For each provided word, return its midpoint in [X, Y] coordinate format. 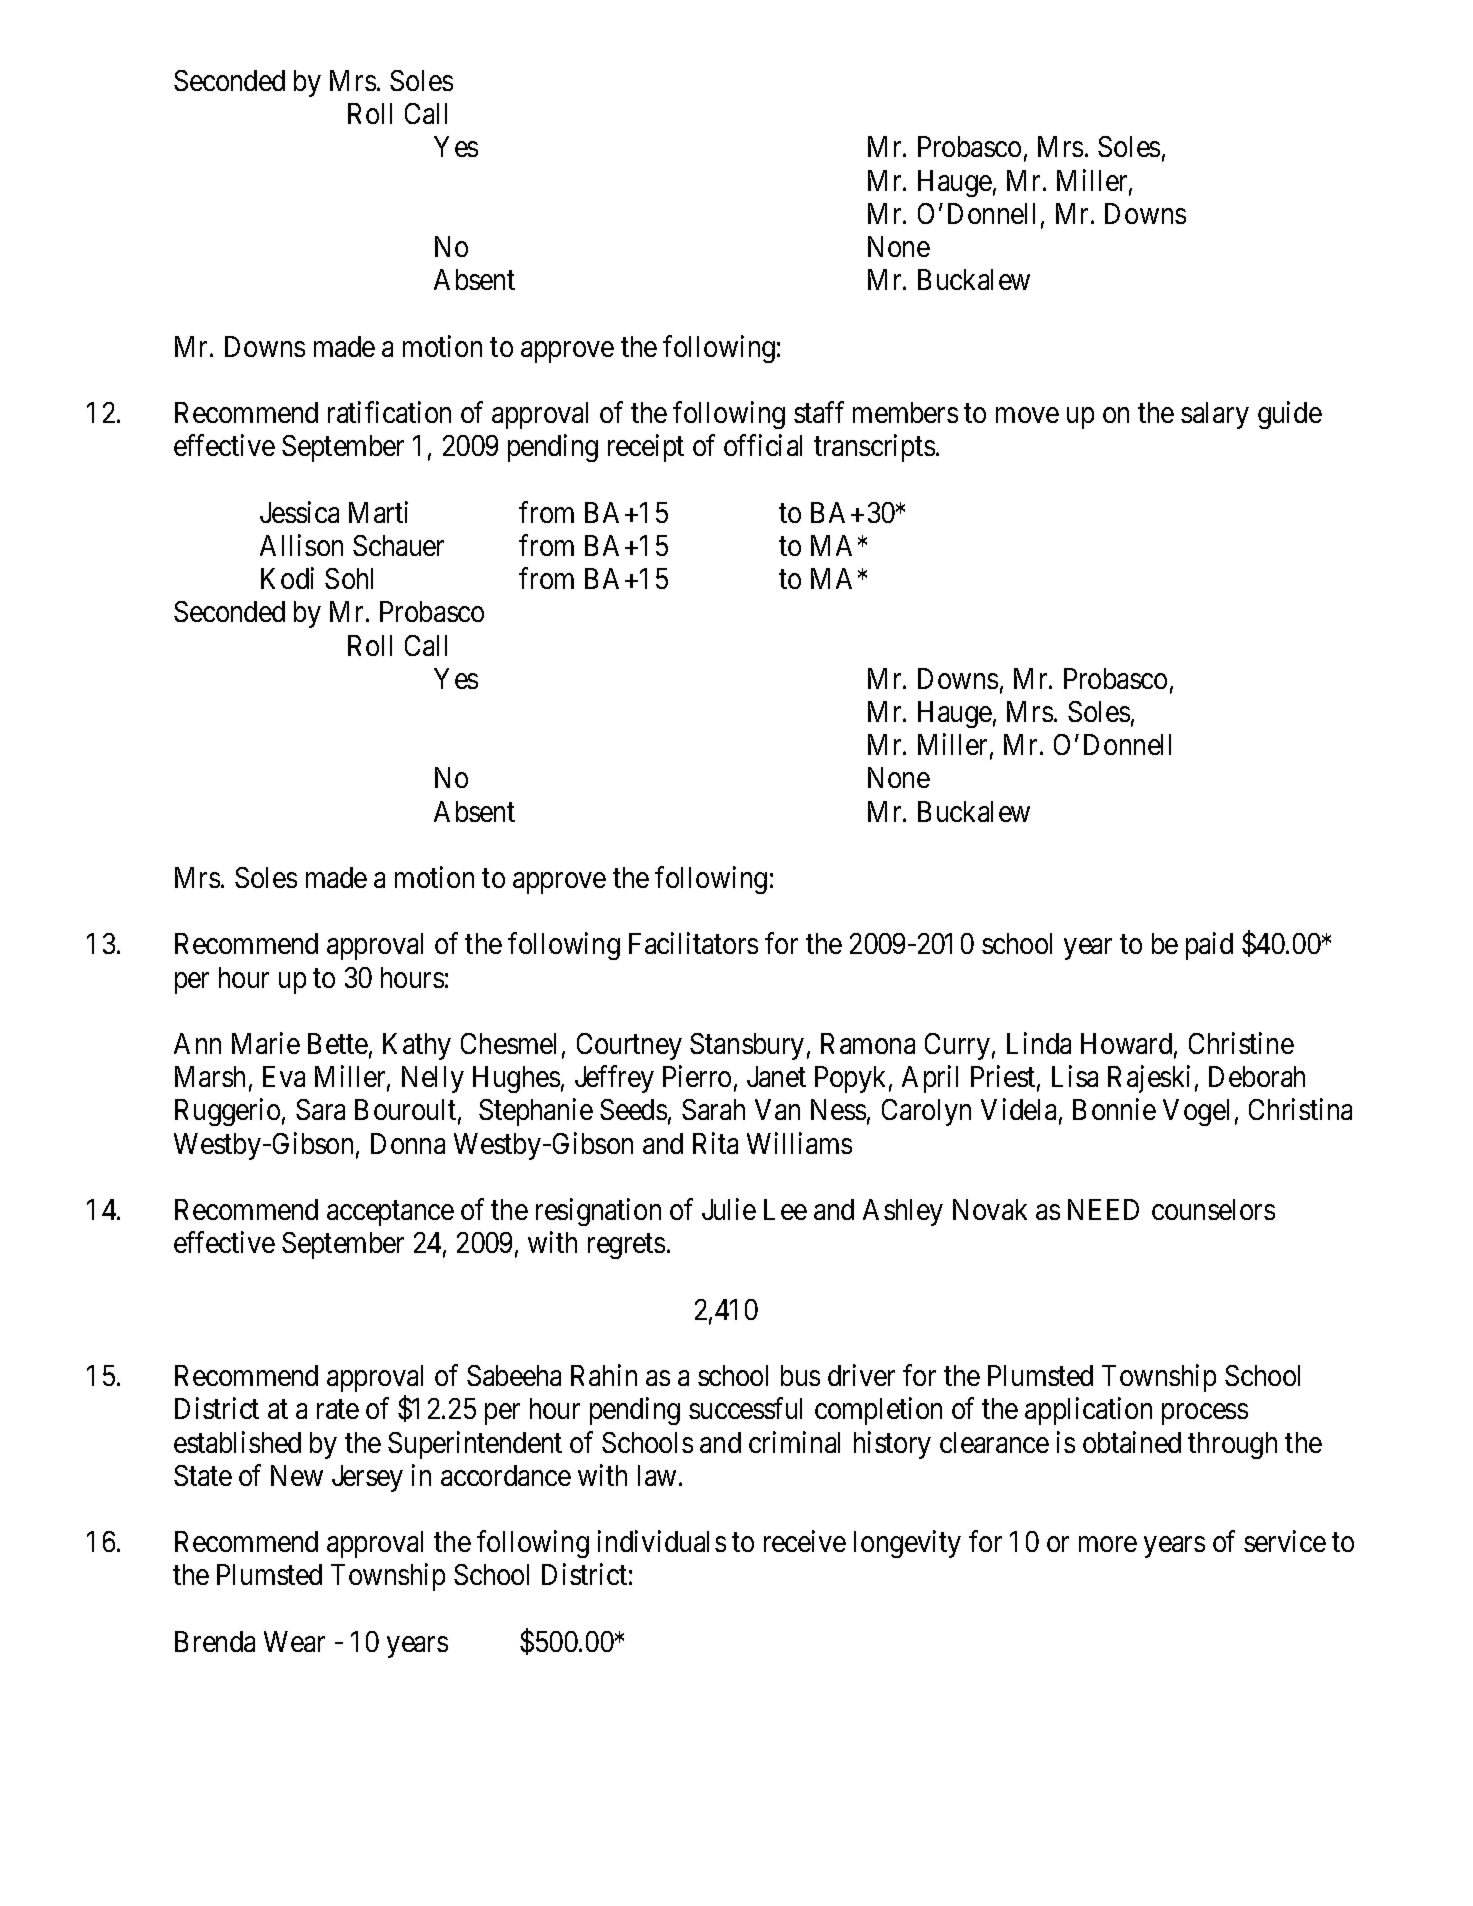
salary [1215, 415]
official [763, 445]
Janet [776, 1076]
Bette [338, 1043]
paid [1209, 946]
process [1205, 1414]
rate [338, 1410]
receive [805, 1541]
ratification [389, 412]
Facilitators [693, 943]
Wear [294, 1641]
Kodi [287, 578]
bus [800, 1375]
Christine [1241, 1043]
